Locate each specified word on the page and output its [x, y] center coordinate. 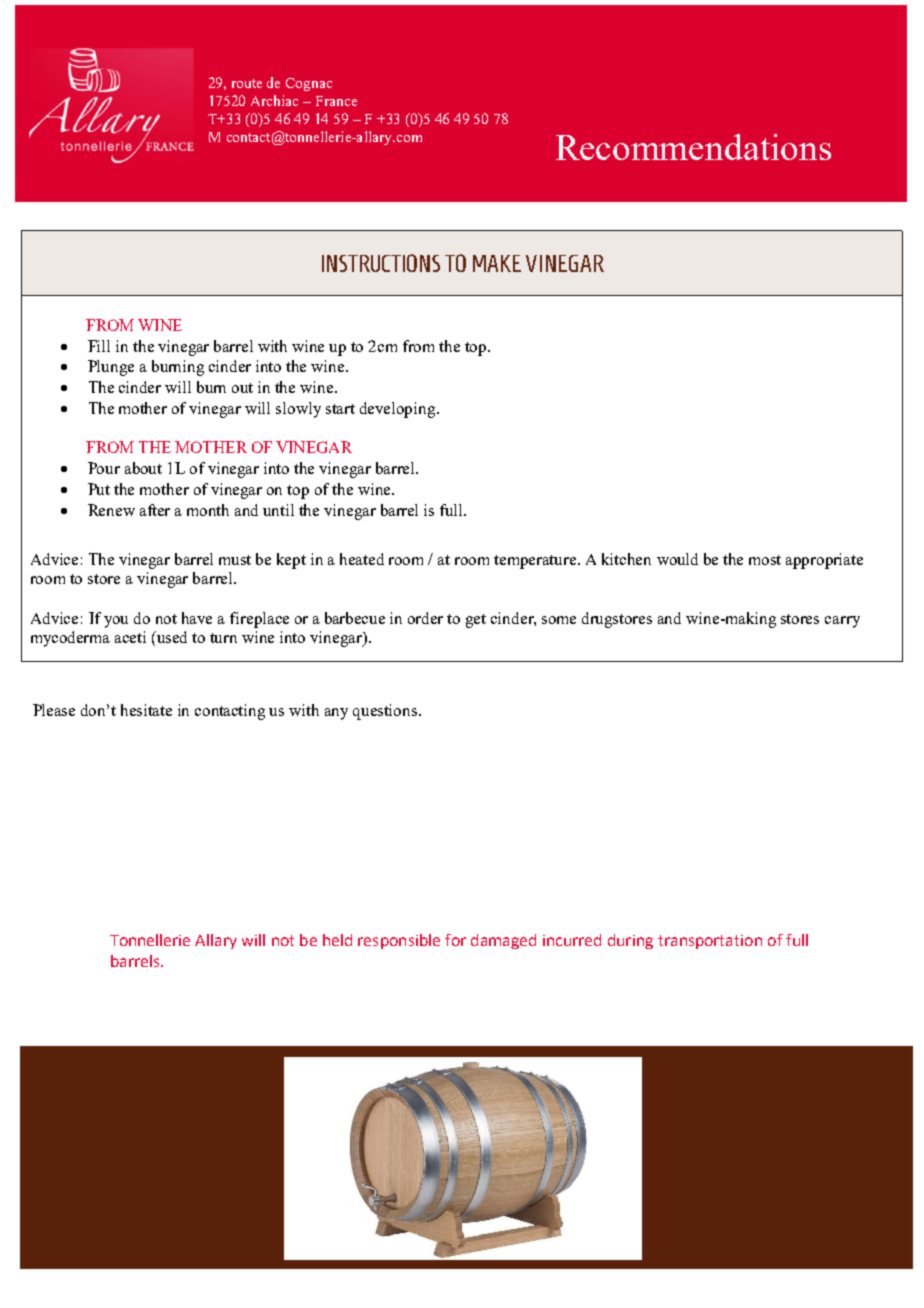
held [337, 940]
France [336, 101]
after [155, 510]
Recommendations [693, 147]
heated [362, 559]
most [765, 560]
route [247, 83]
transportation [710, 942]
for [455, 940]
